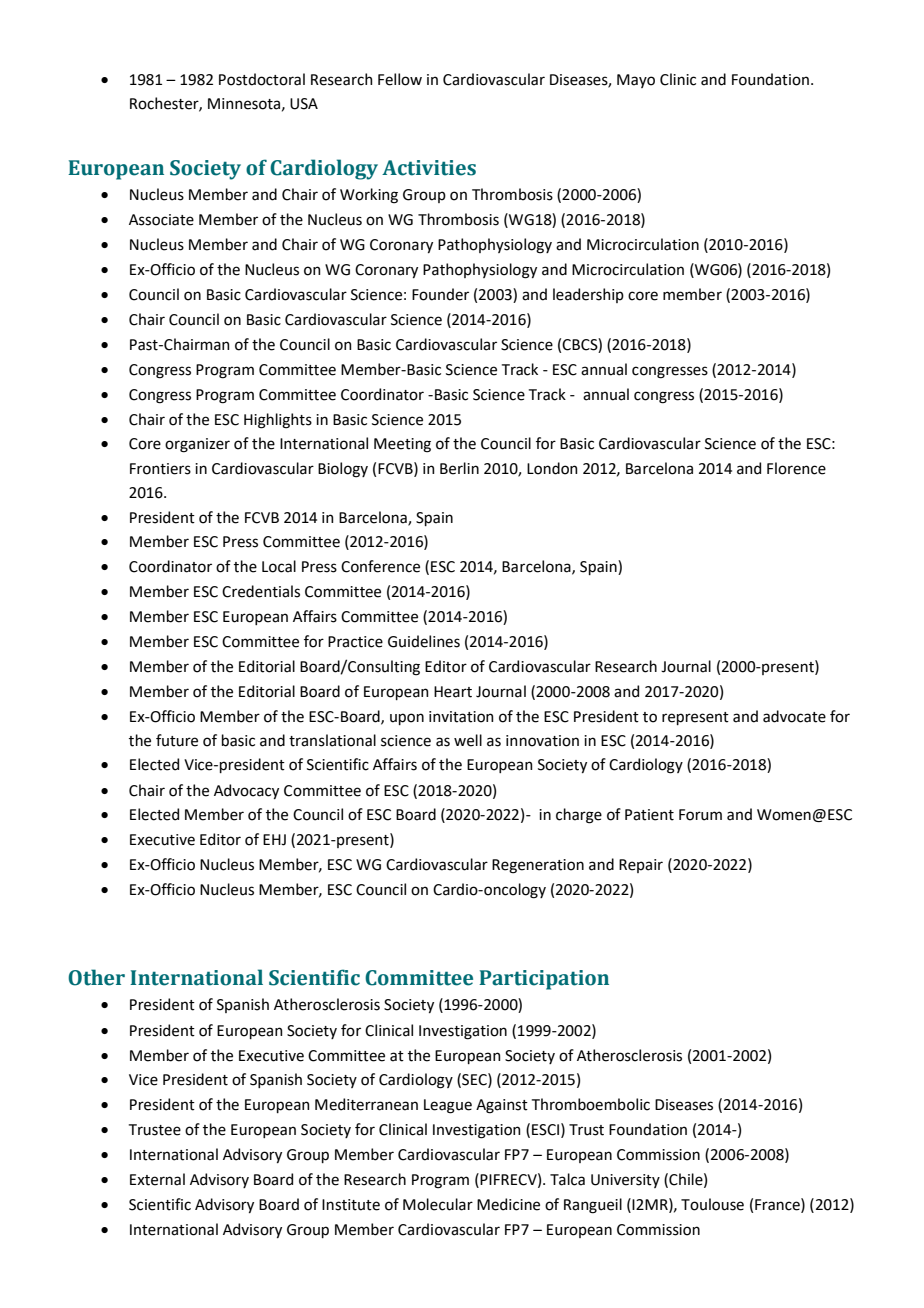 The width and height of the screenshot is (924, 1308). Describe the element at coordinates (262, 79) in the screenshot. I see `Postdoctoral` at that location.
